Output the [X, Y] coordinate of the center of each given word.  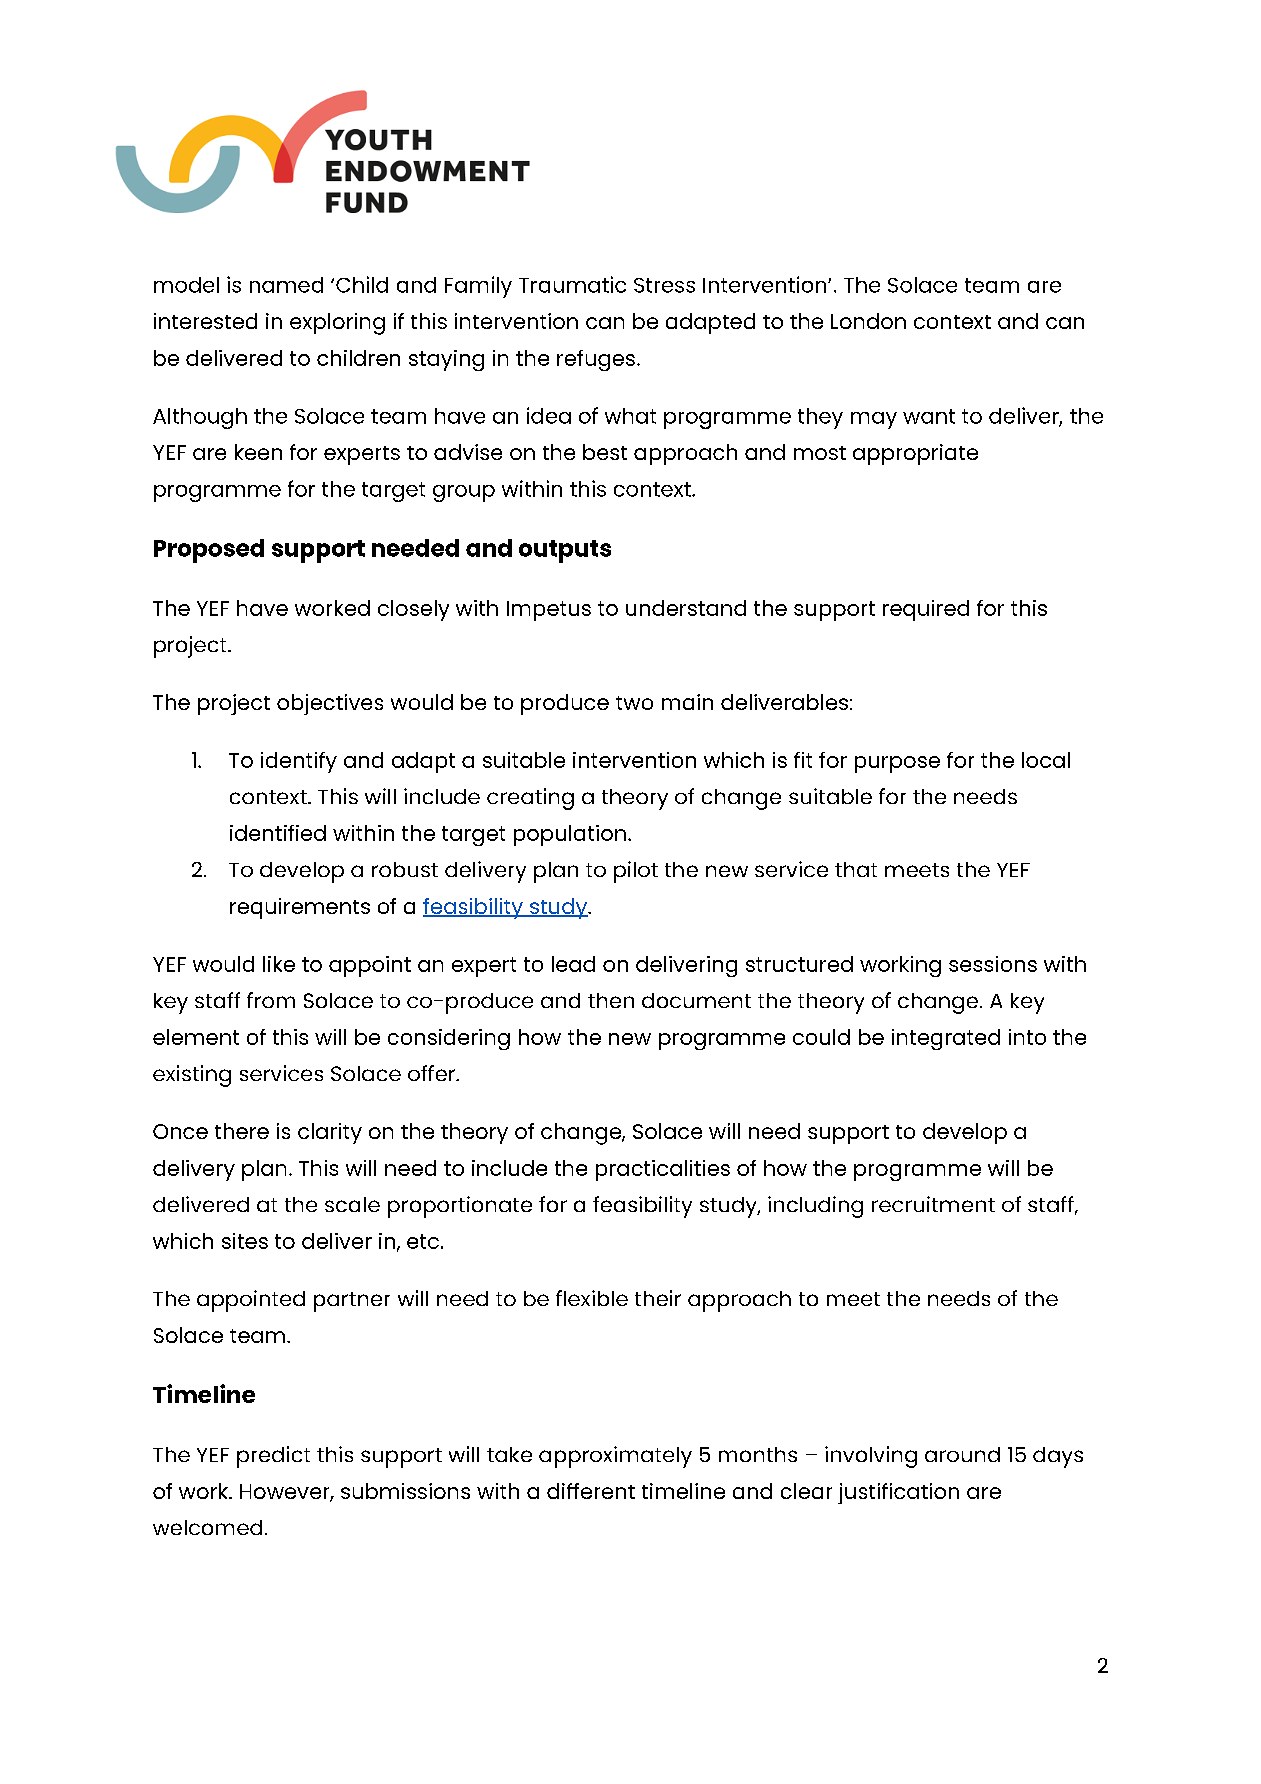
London [868, 321]
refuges [596, 360]
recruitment [933, 1204]
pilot [636, 872]
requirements [300, 908]
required [926, 610]
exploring [337, 324]
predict [273, 1457]
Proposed [209, 551]
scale [352, 1204]
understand [686, 608]
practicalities [663, 1170]
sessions [993, 964]
